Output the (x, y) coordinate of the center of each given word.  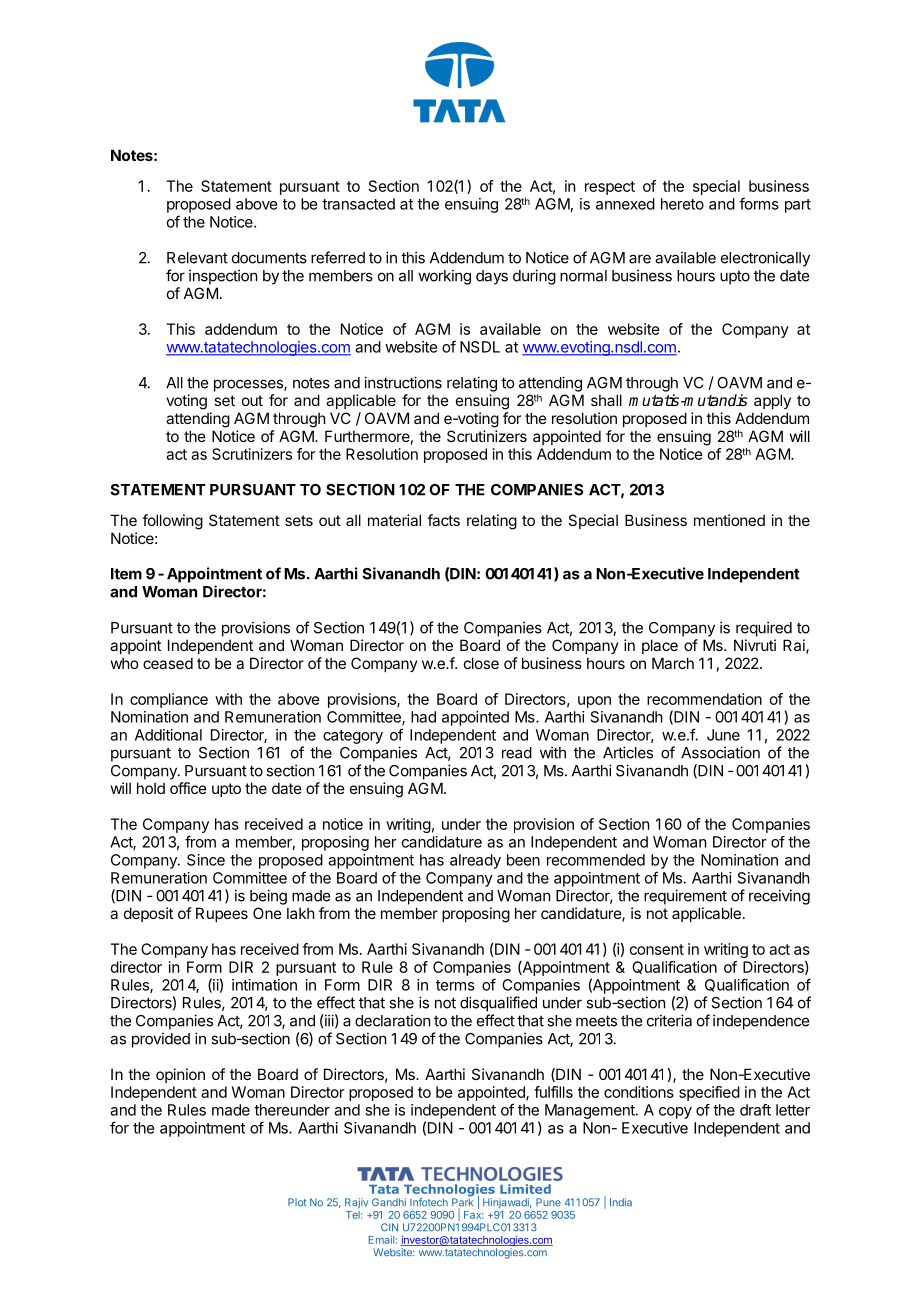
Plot (297, 1202)
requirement (685, 897)
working (444, 277)
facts (443, 520)
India (621, 1202)
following (172, 522)
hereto (682, 204)
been (523, 860)
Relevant (197, 258)
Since (206, 860)
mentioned (729, 520)
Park (462, 1202)
